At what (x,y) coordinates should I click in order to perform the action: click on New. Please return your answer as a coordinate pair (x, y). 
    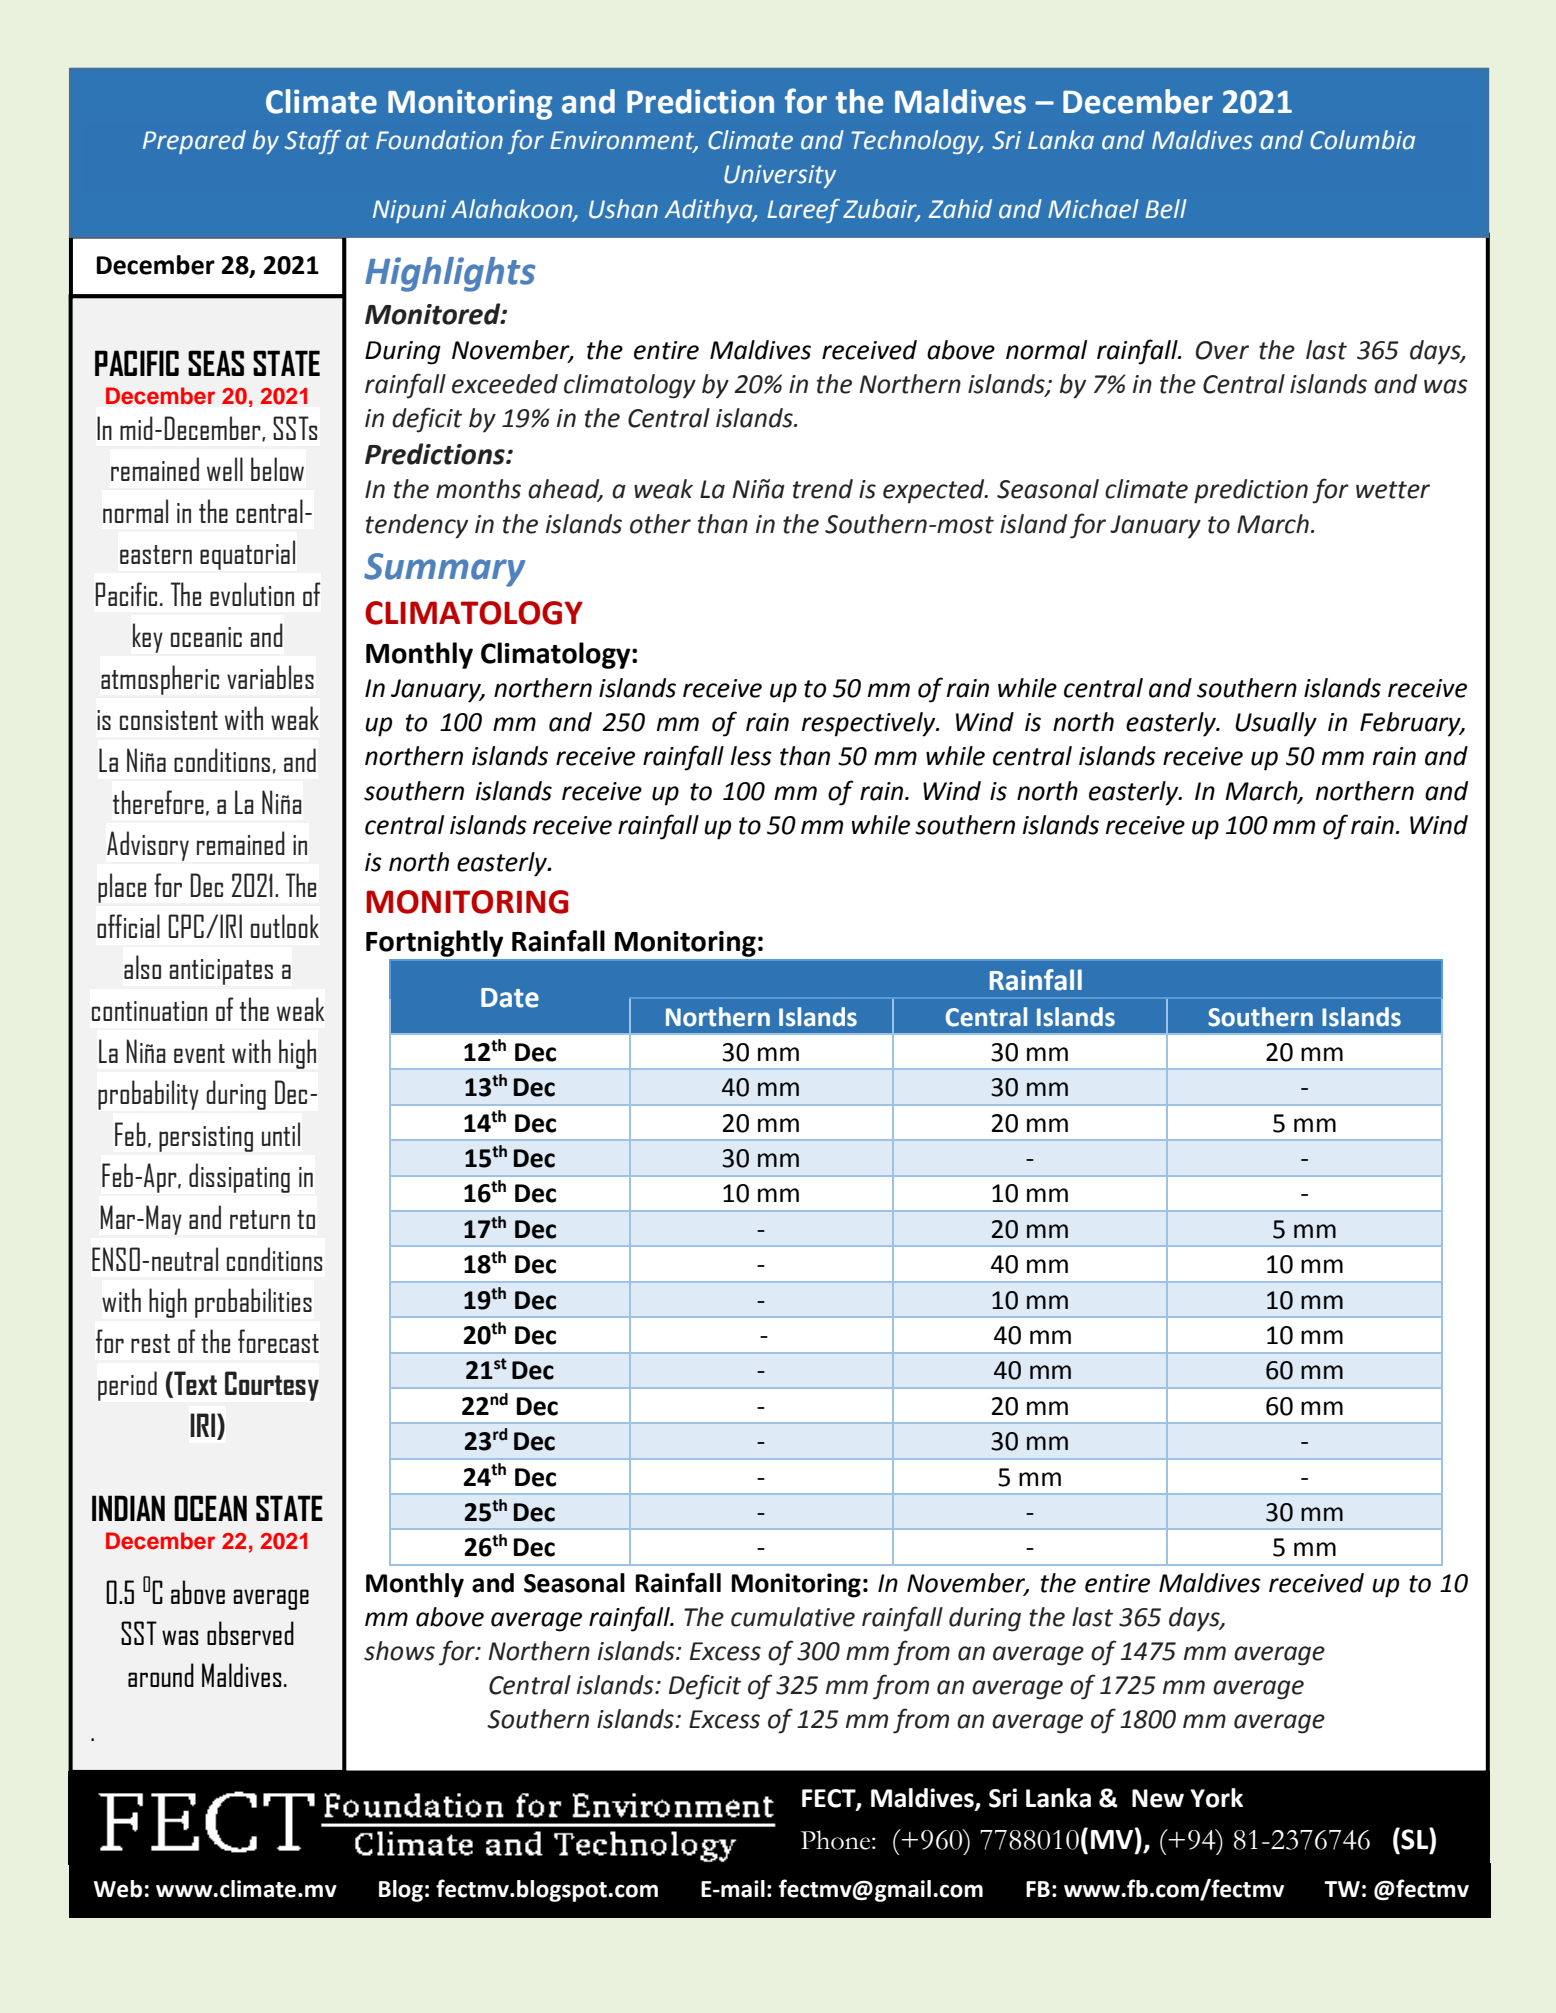
    Looking at the image, I should click on (1158, 1798).
